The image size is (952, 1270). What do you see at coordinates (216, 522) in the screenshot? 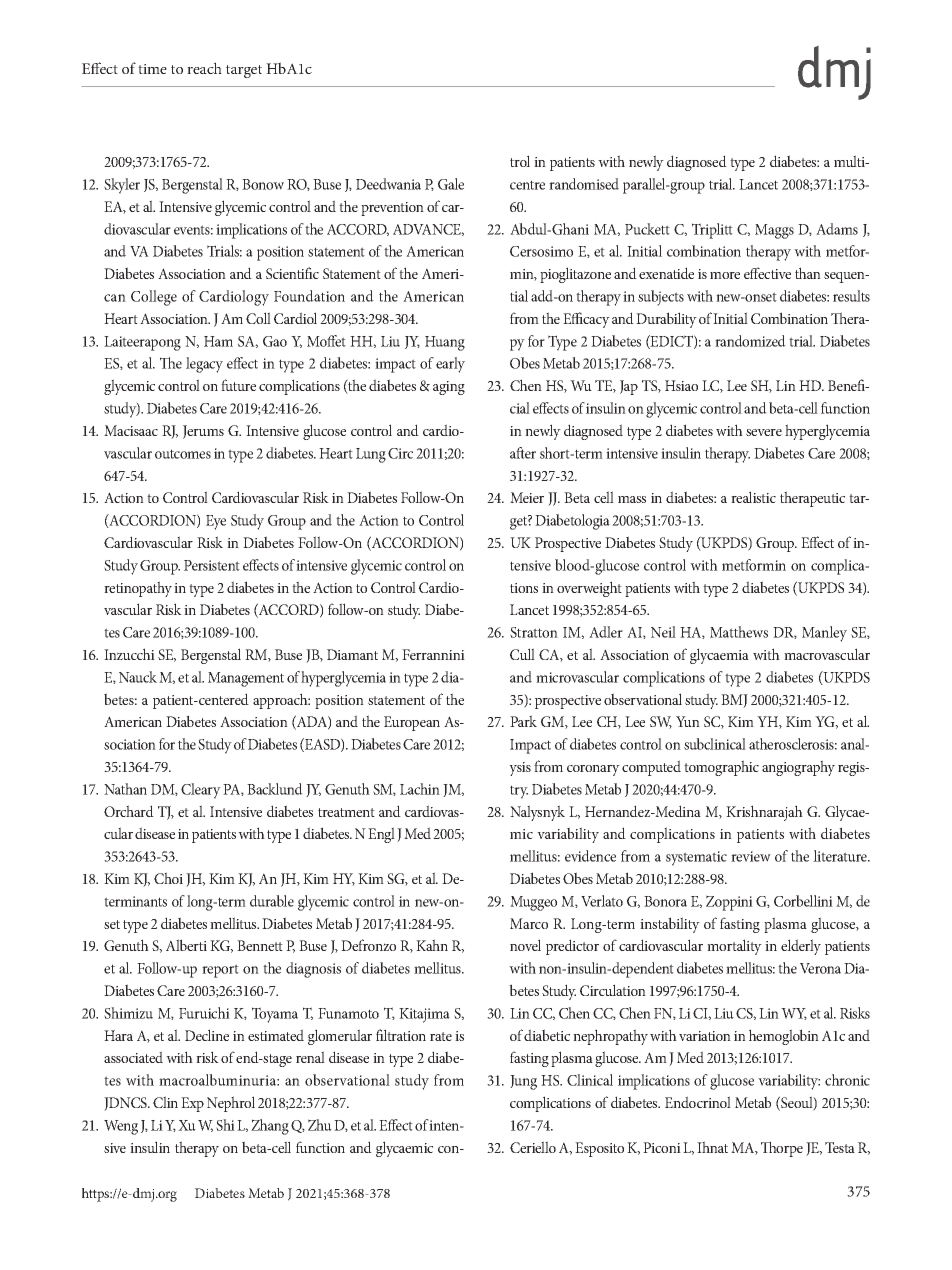
I see `Eye` at bounding box center [216, 522].
